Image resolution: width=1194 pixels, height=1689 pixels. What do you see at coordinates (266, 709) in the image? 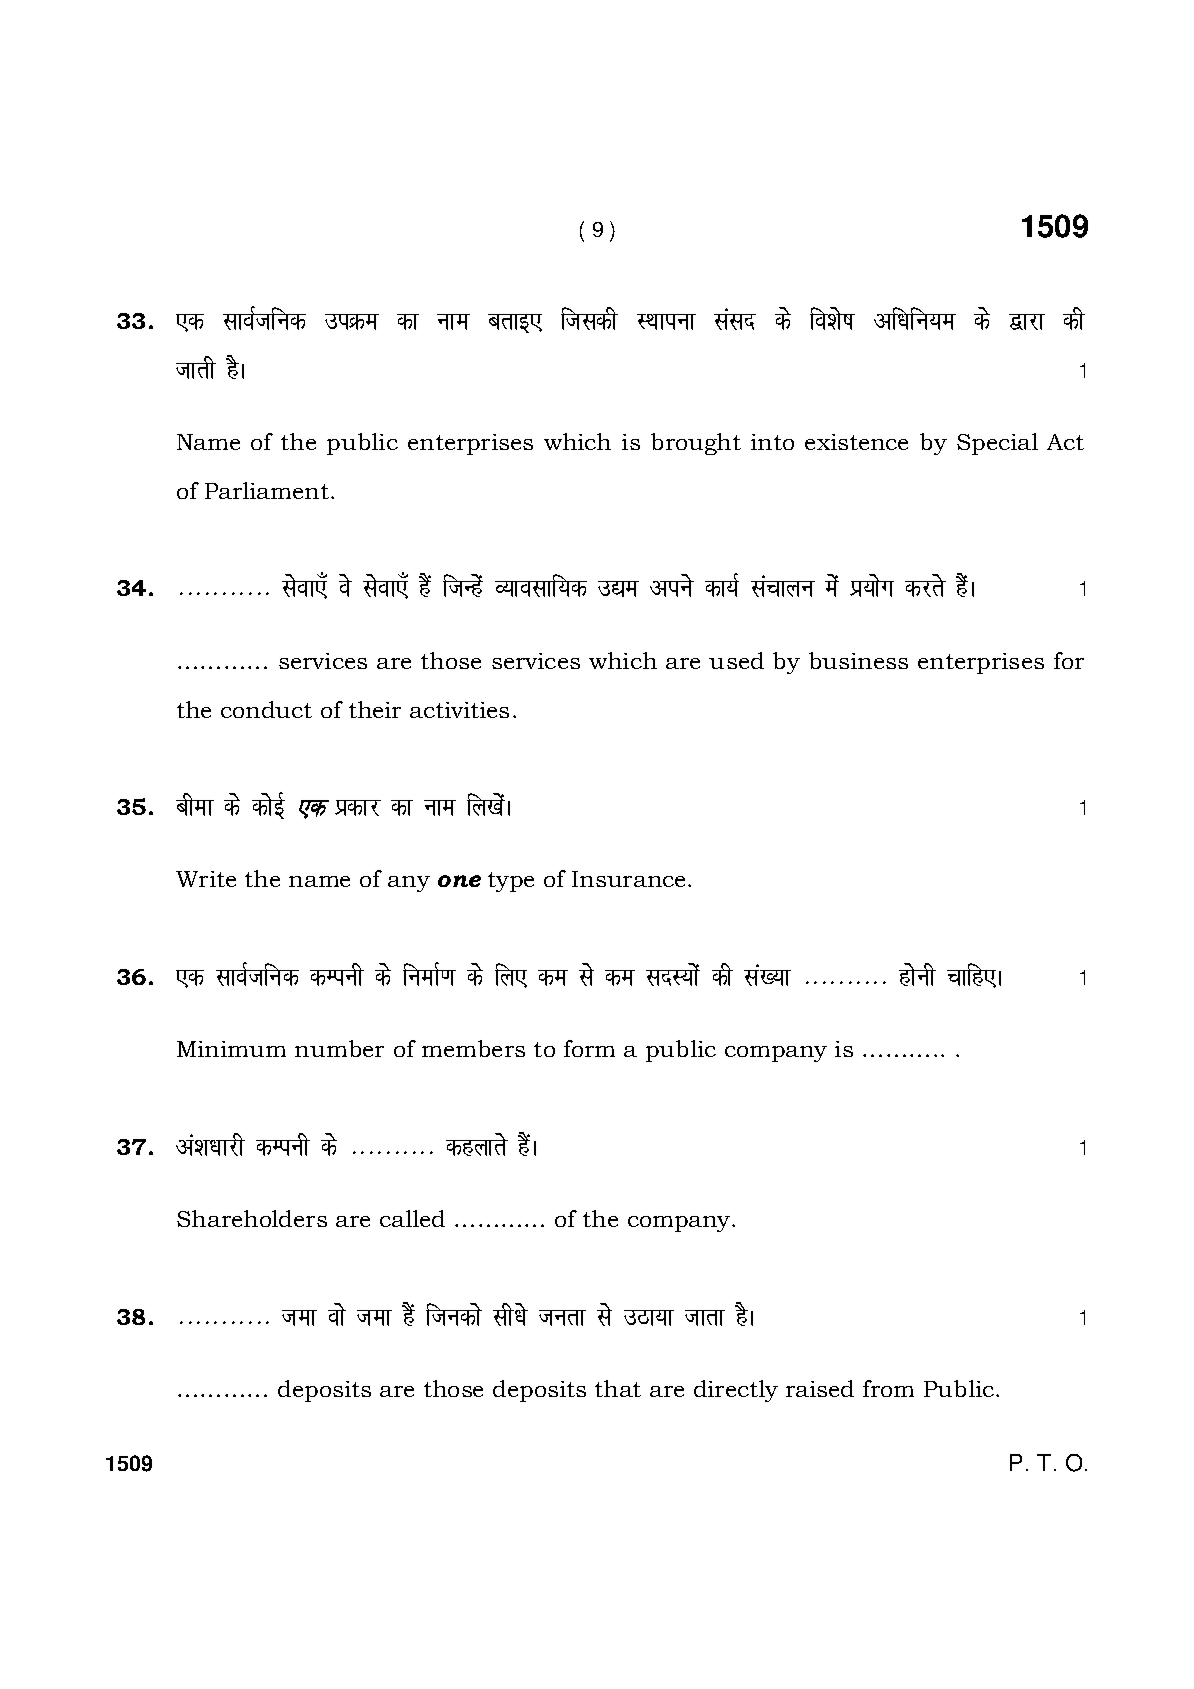
I see `conduct` at bounding box center [266, 709].
